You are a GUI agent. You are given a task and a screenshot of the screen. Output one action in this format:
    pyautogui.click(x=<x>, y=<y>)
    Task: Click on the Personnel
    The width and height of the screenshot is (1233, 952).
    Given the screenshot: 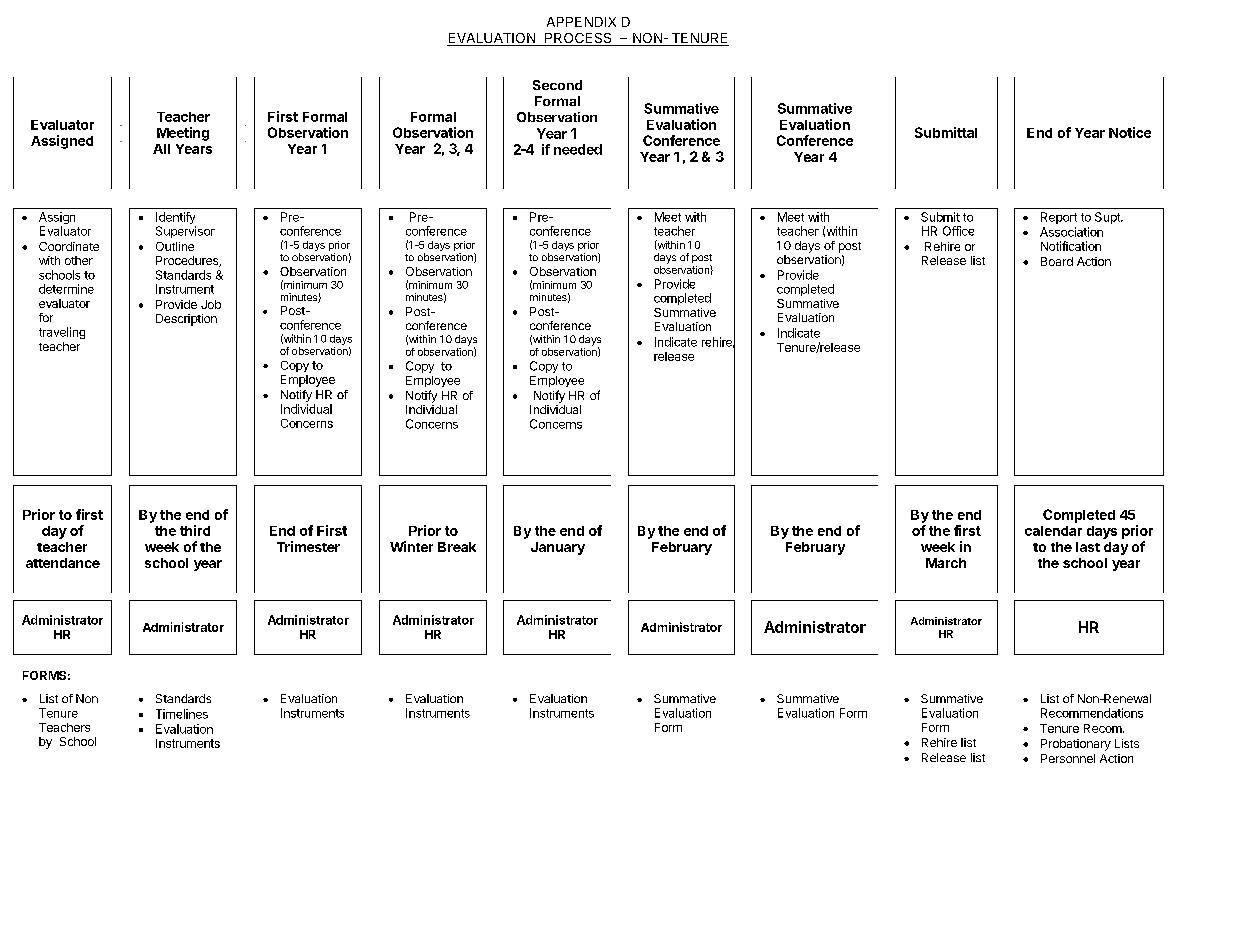 What is the action you would take?
    pyautogui.click(x=1068, y=758)
